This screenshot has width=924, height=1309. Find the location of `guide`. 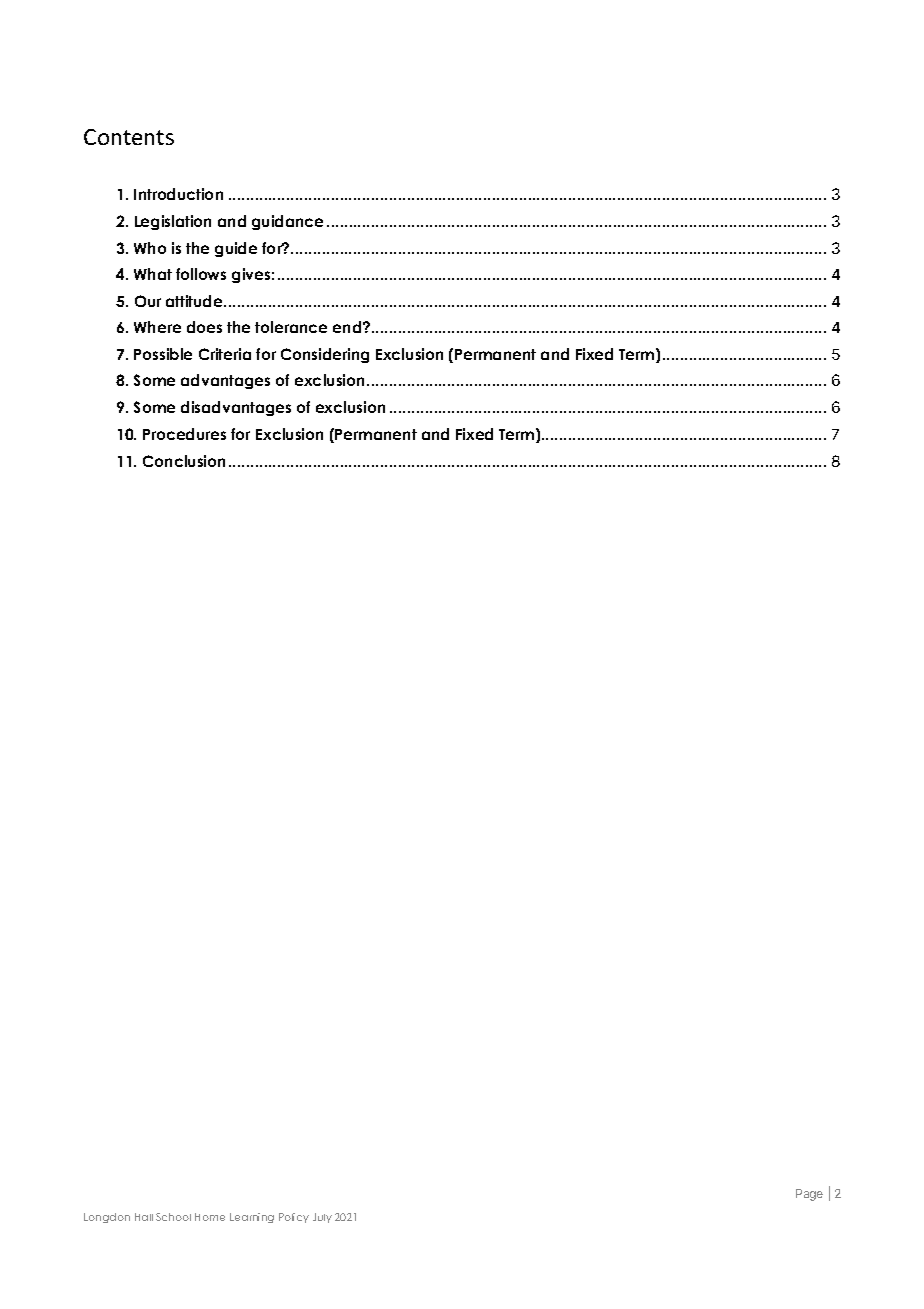

guide is located at coordinates (236, 249).
